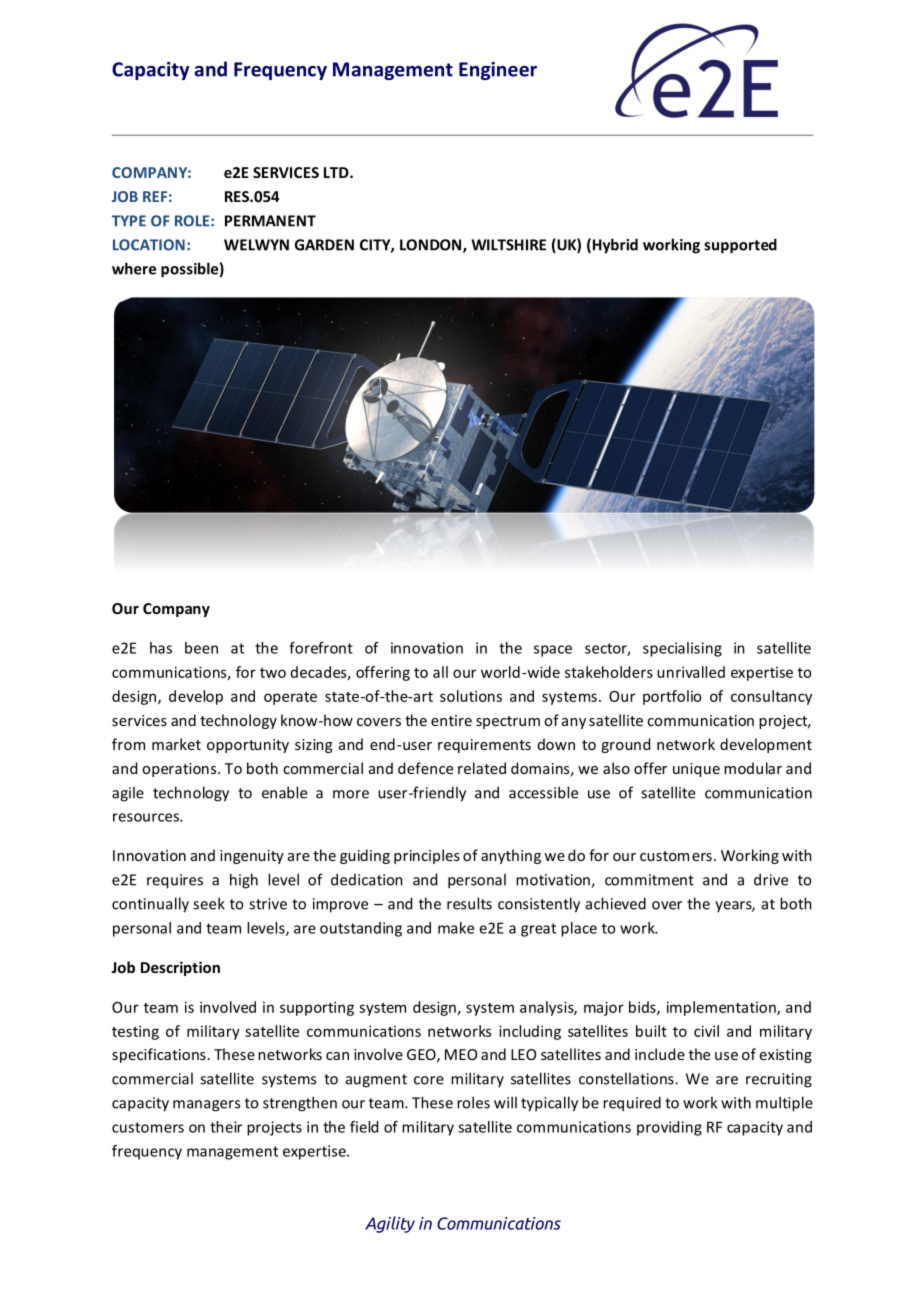 The image size is (924, 1308). Describe the element at coordinates (740, 246) in the screenshot. I see `supported` at that location.
